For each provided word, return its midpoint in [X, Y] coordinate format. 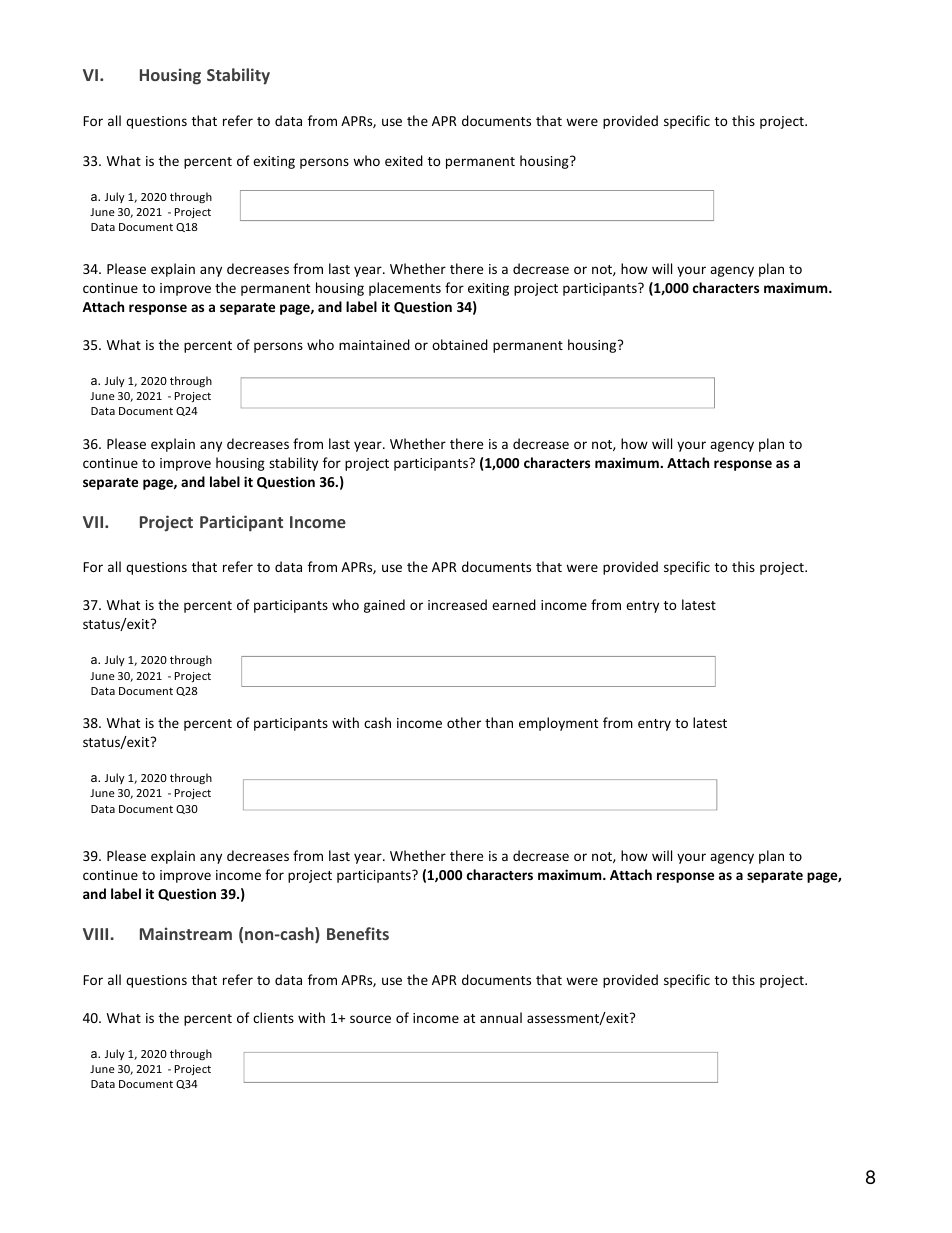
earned [514, 604]
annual [501, 1017]
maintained [374, 344]
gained [384, 606]
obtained [460, 344]
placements [405, 289]
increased [457, 604]
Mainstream [186, 933]
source [370, 1019]
